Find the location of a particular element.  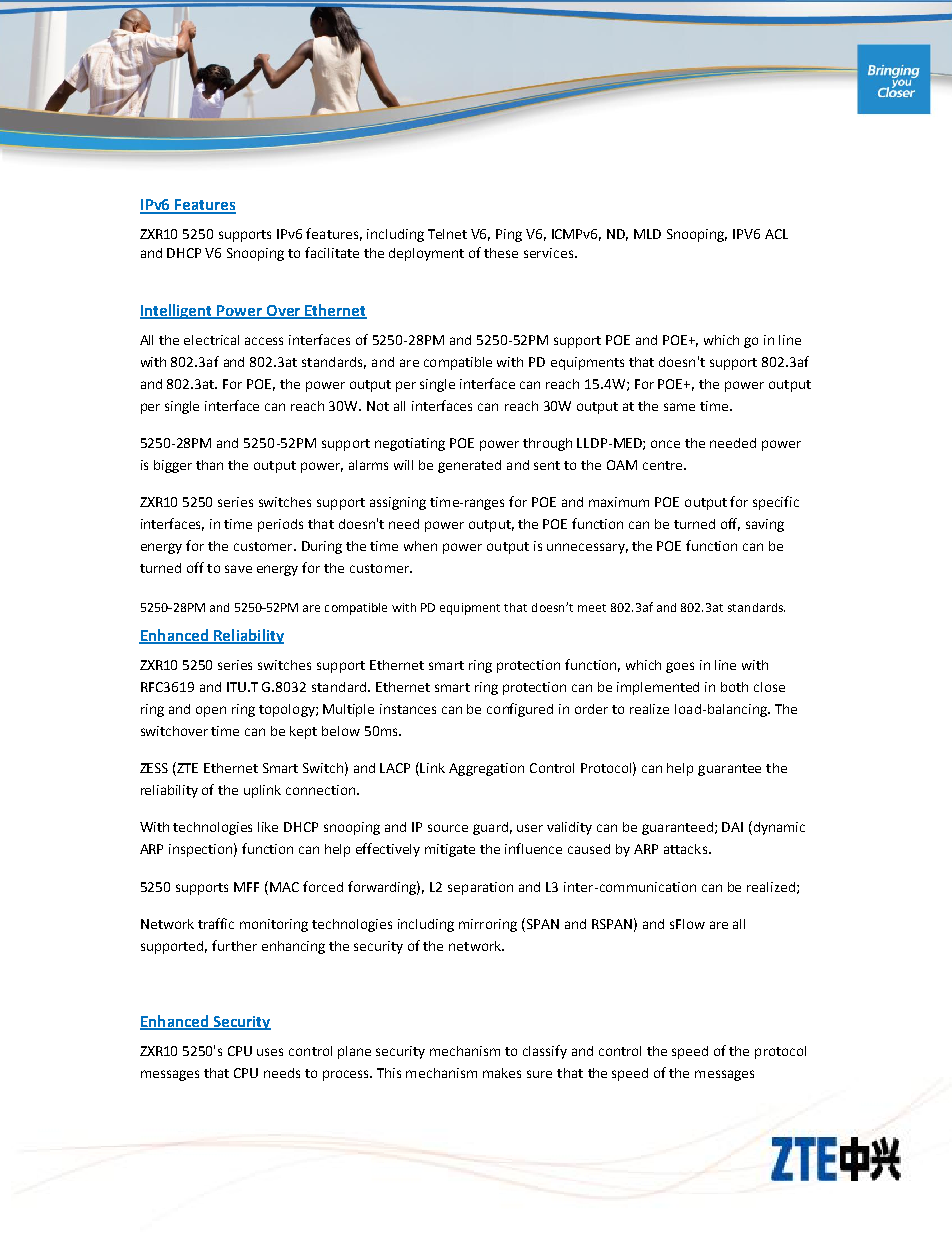

MLD is located at coordinates (647, 234).
